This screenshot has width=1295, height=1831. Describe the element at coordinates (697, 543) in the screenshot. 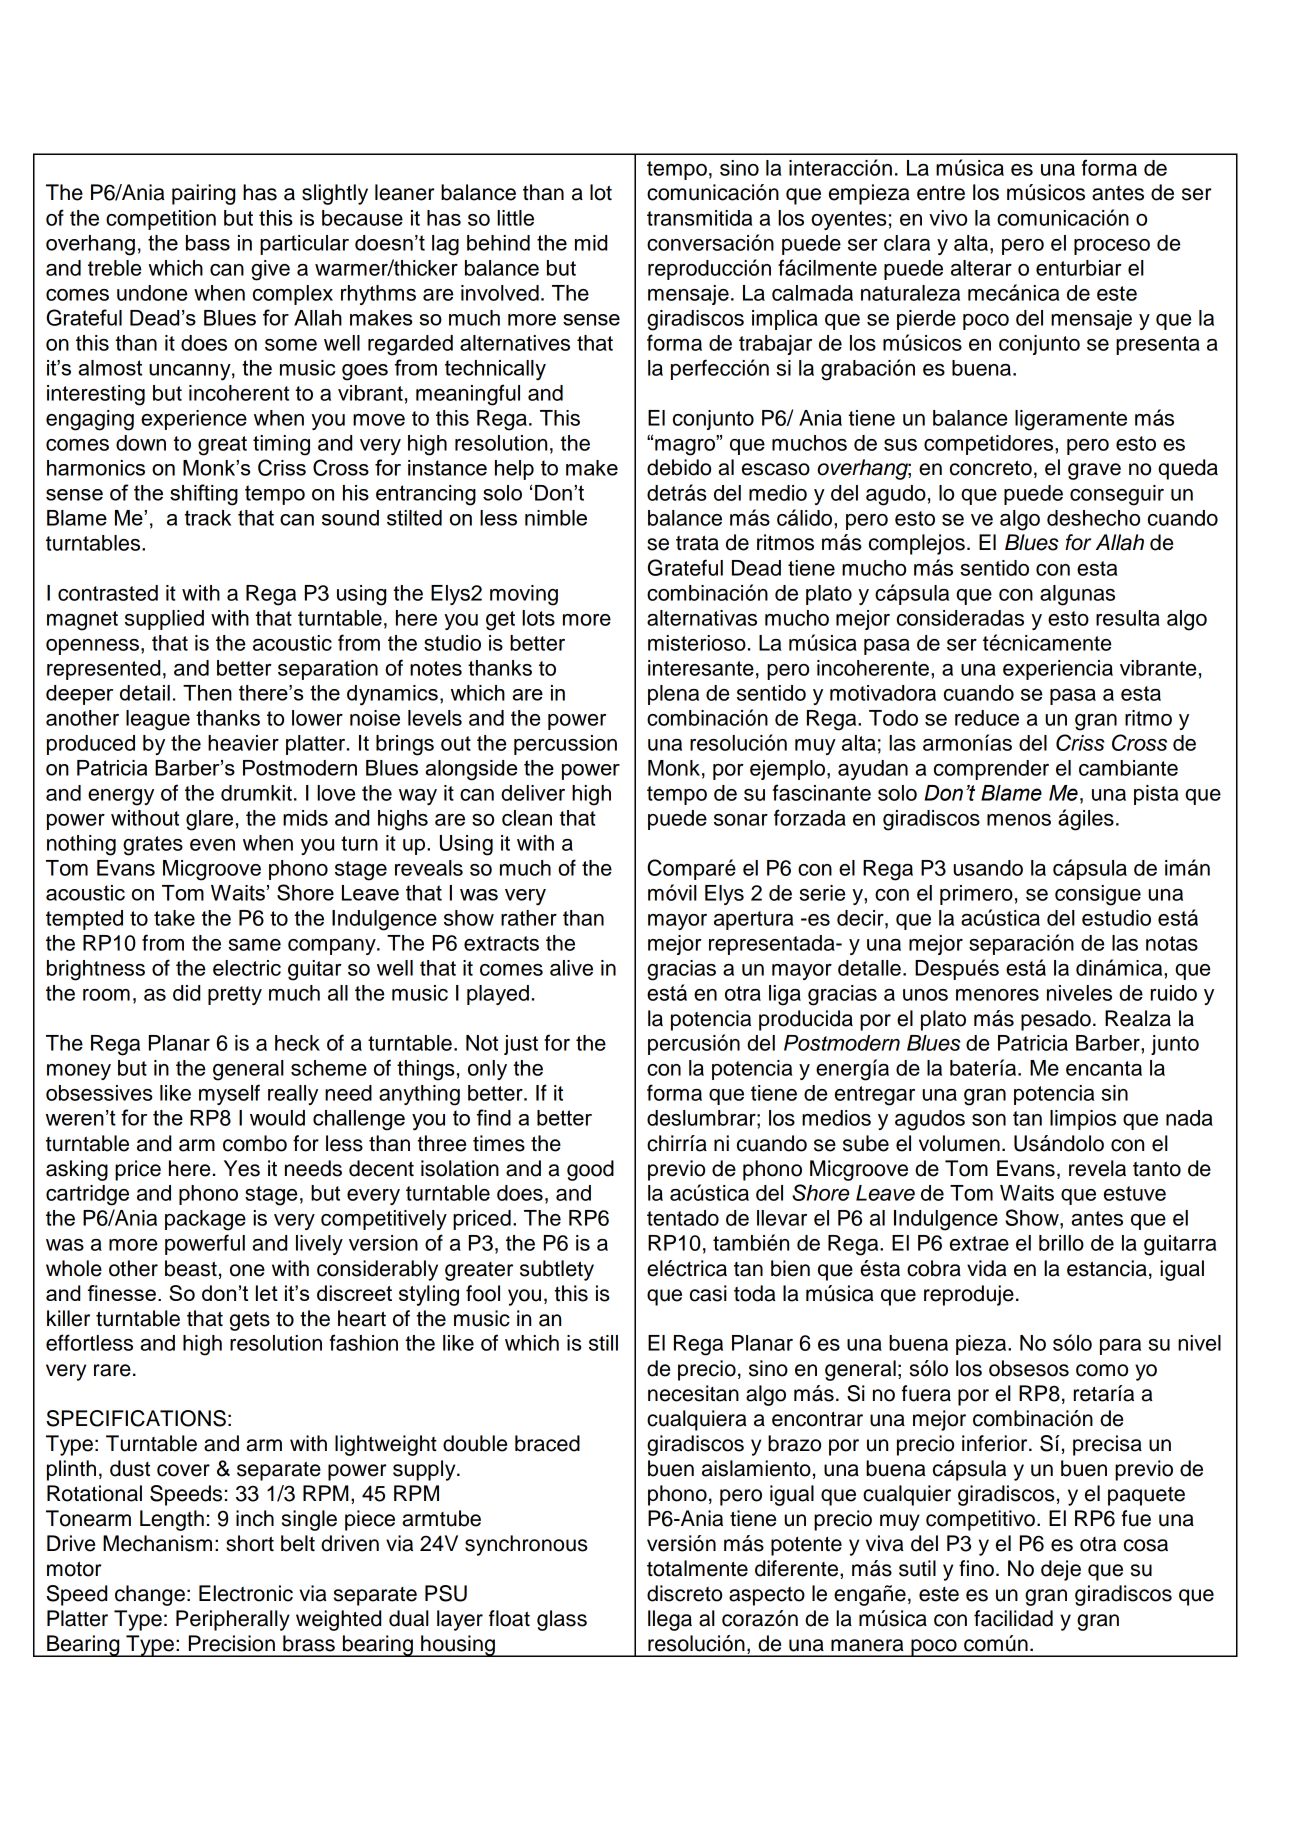

I see `trata` at that location.
